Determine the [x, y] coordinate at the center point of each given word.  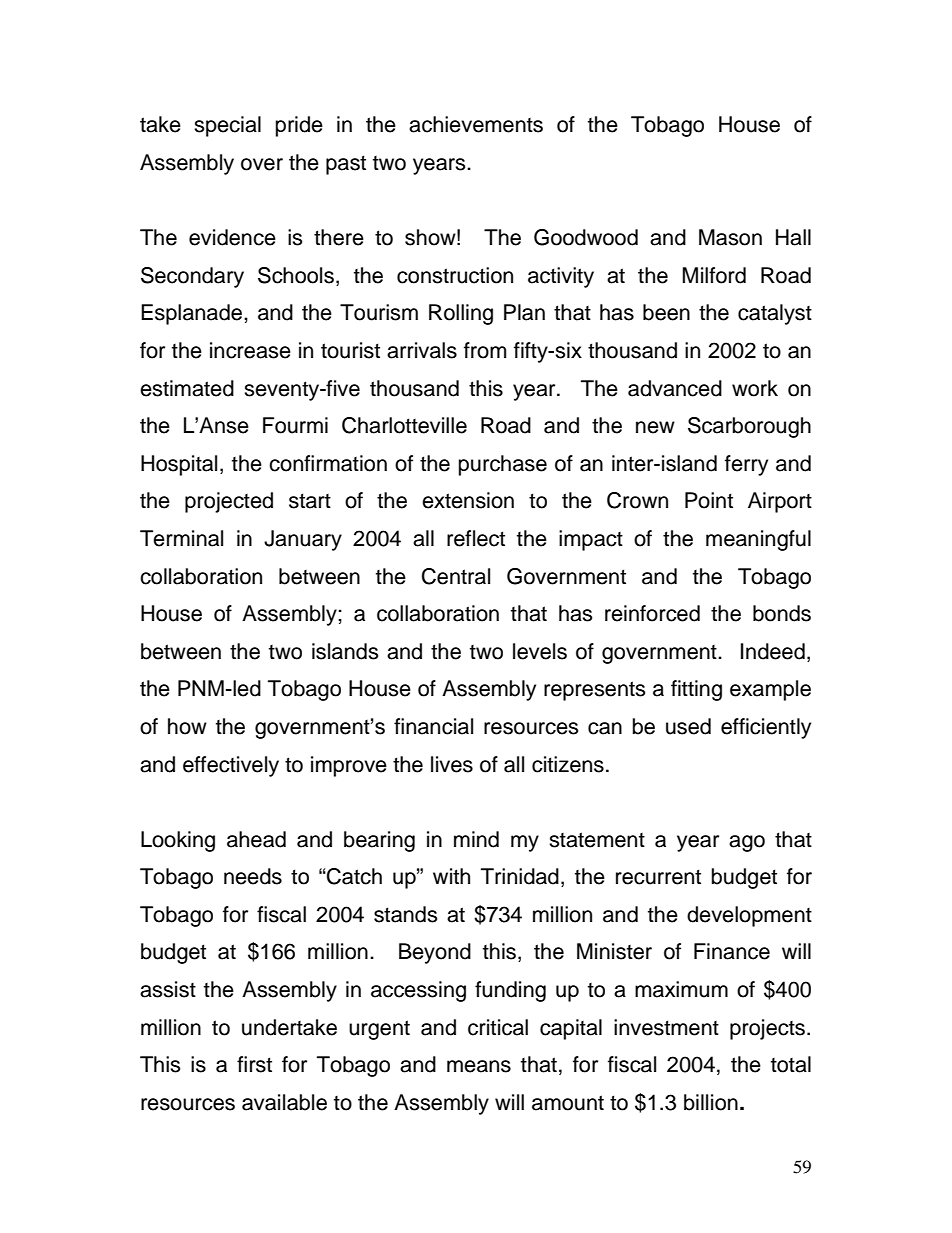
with [451, 876]
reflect [476, 538]
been [666, 312]
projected [229, 502]
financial [433, 726]
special [227, 126]
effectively [231, 766]
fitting [696, 690]
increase [250, 350]
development [749, 916]
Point [709, 500]
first [254, 1064]
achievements [476, 124]
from [485, 350]
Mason [730, 237]
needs [253, 876]
